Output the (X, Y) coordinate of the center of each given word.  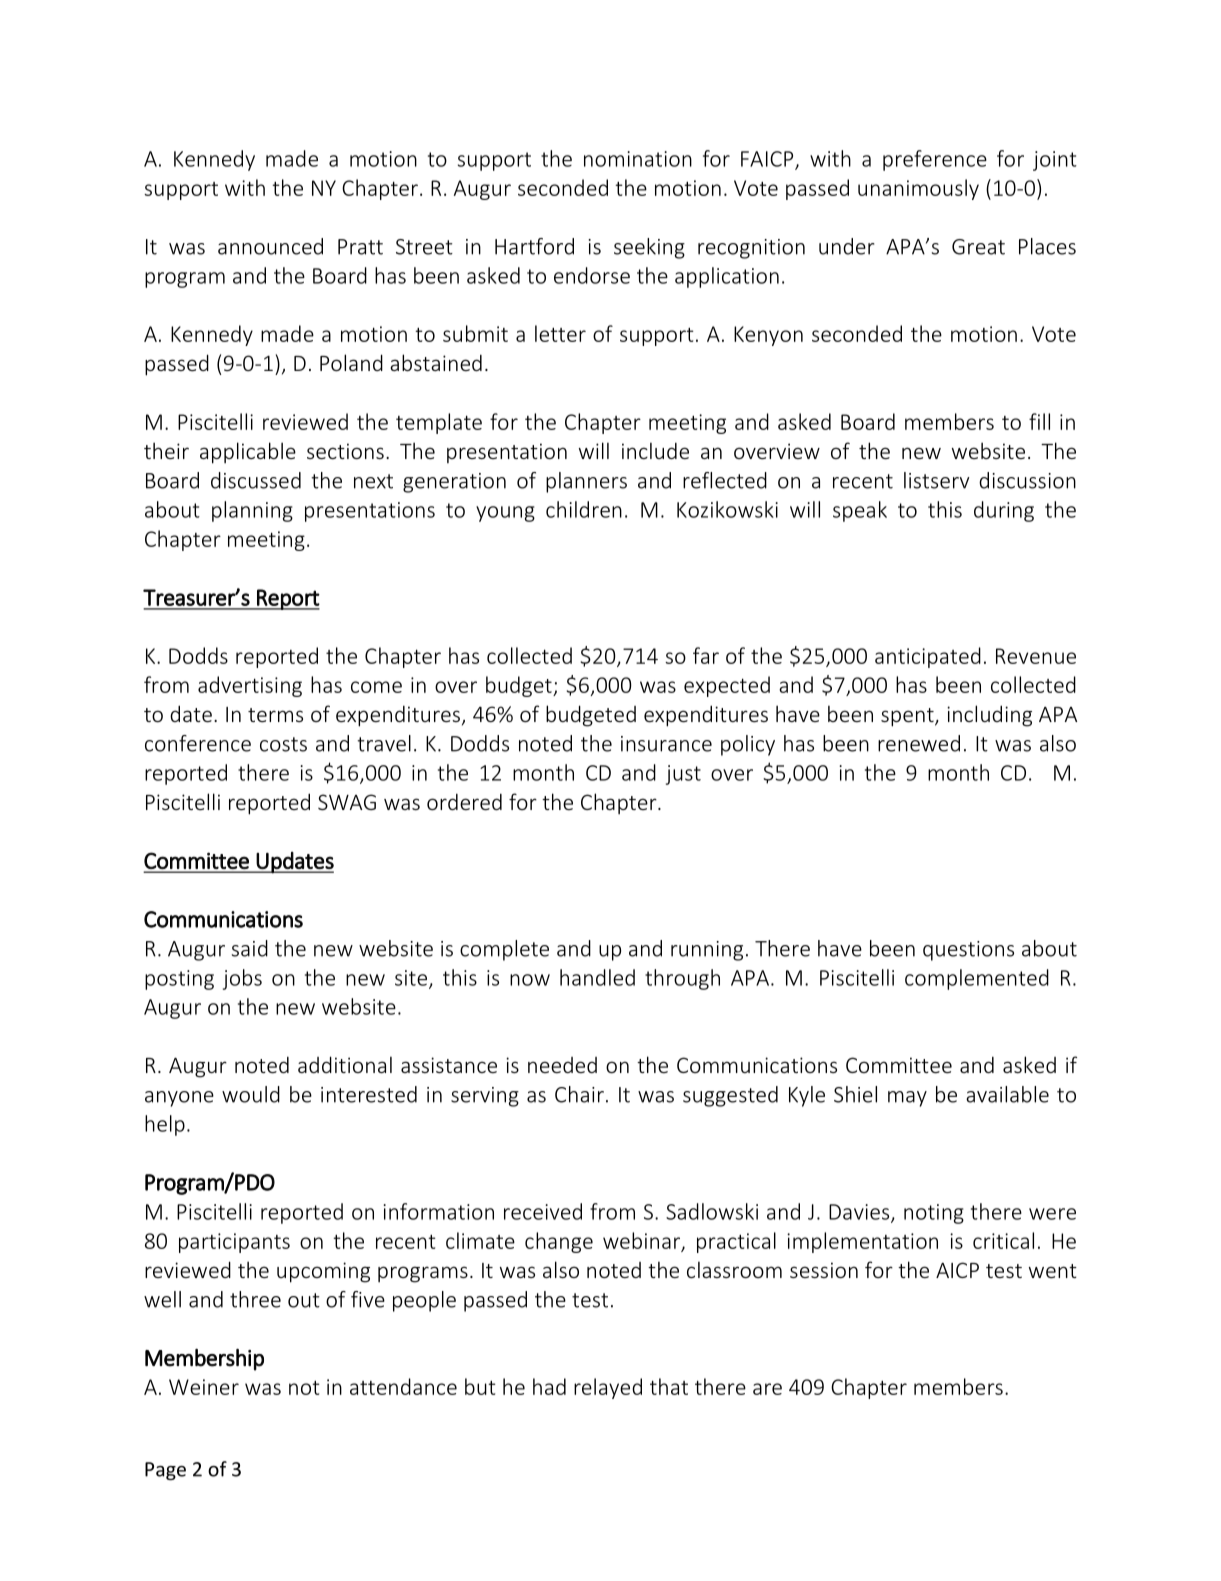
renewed (919, 743)
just (683, 775)
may (907, 1099)
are (767, 1389)
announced (270, 246)
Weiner (204, 1387)
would (251, 1094)
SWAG (347, 802)
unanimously (918, 189)
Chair (579, 1094)
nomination (638, 159)
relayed (608, 1388)
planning (252, 511)
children (584, 509)
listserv (937, 480)
